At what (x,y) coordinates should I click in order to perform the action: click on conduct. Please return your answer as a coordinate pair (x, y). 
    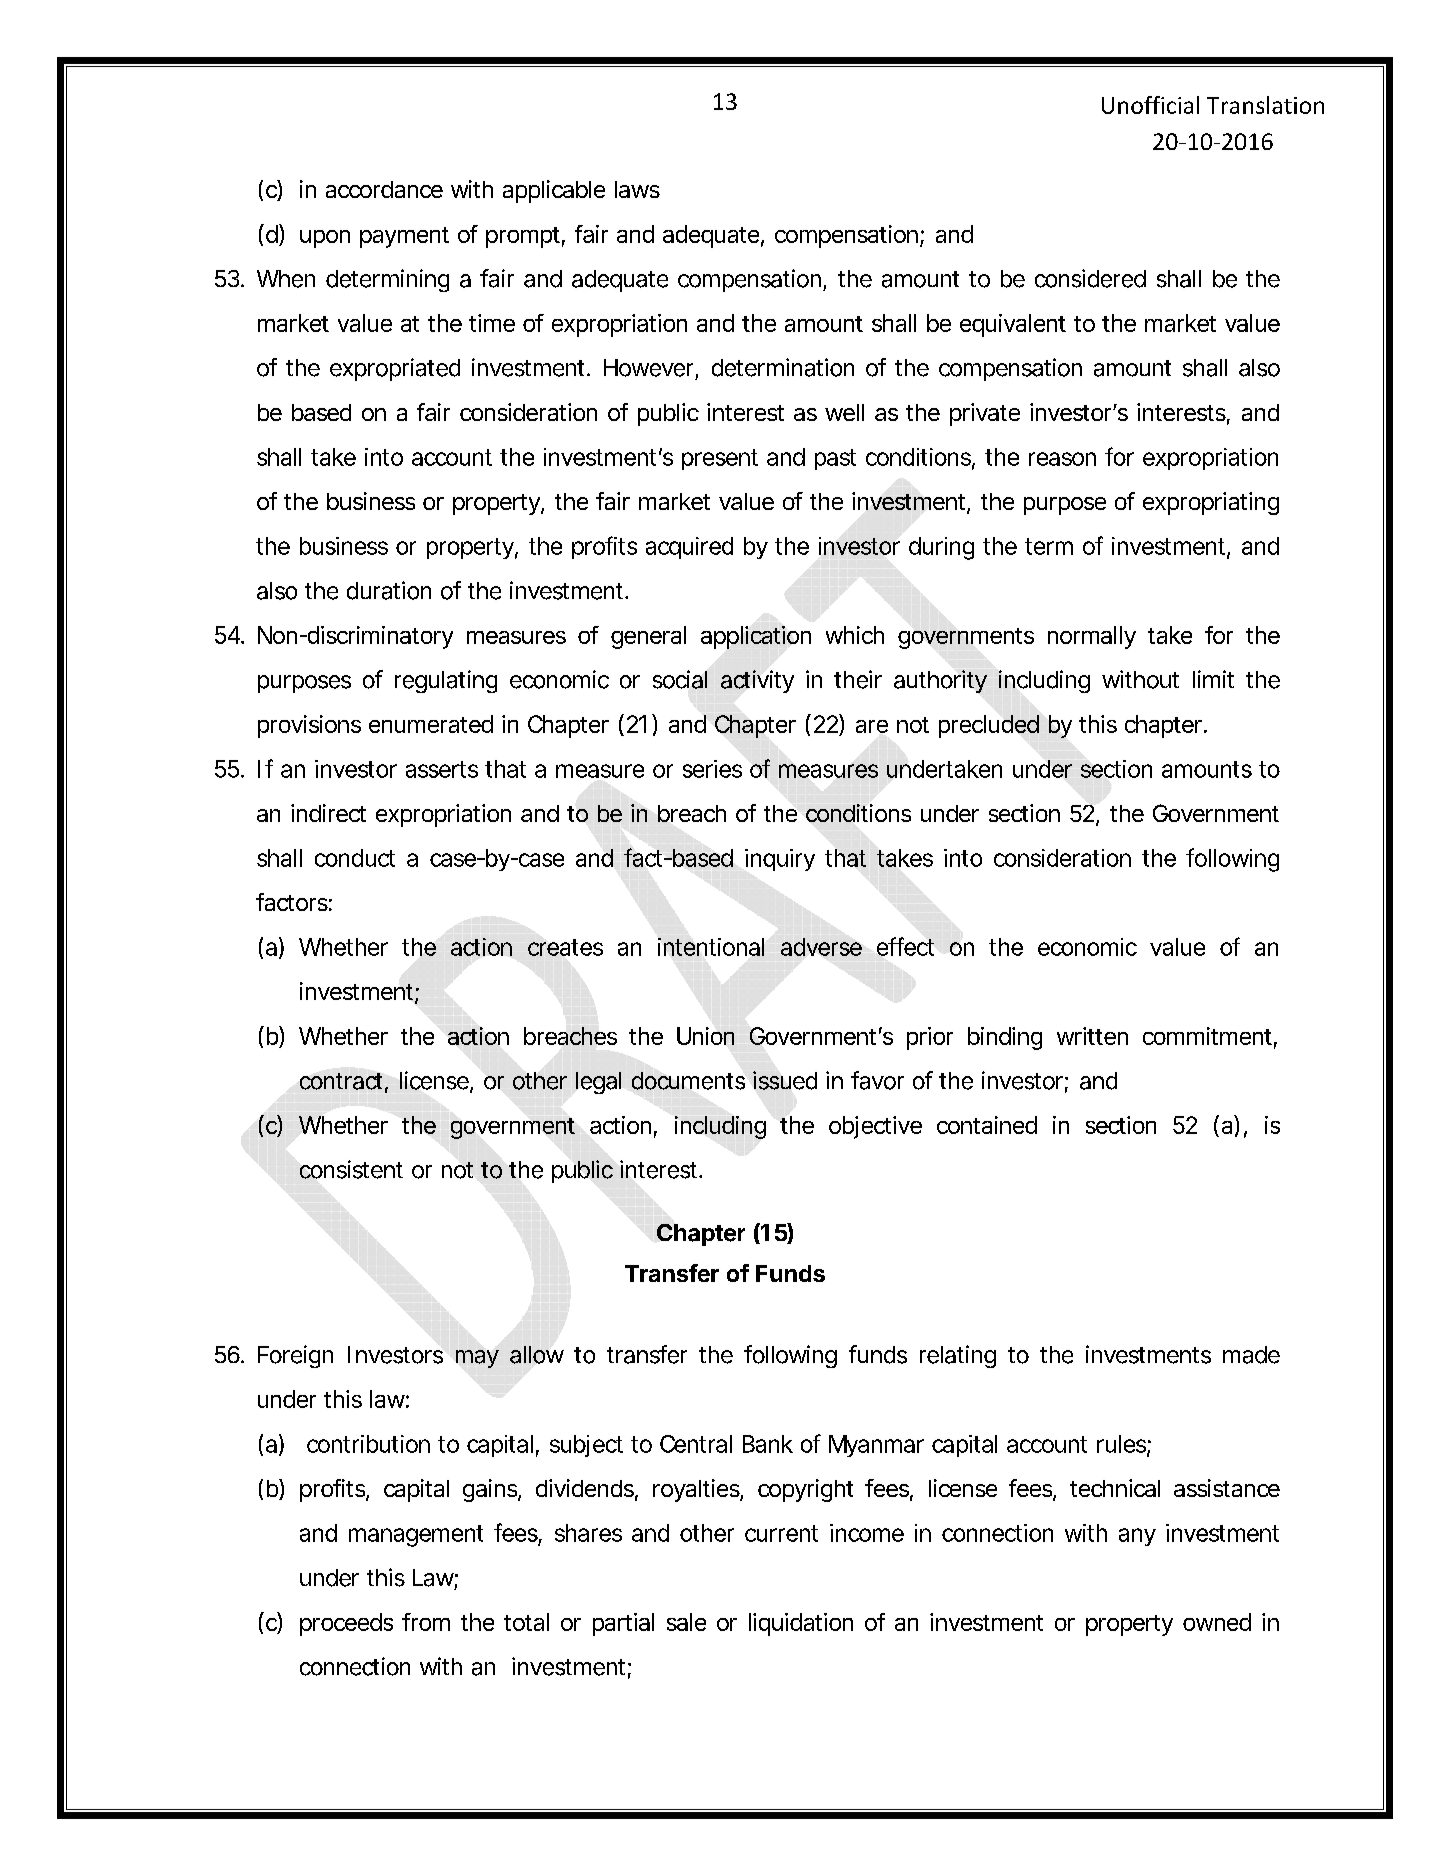
    Looking at the image, I should click on (355, 858).
